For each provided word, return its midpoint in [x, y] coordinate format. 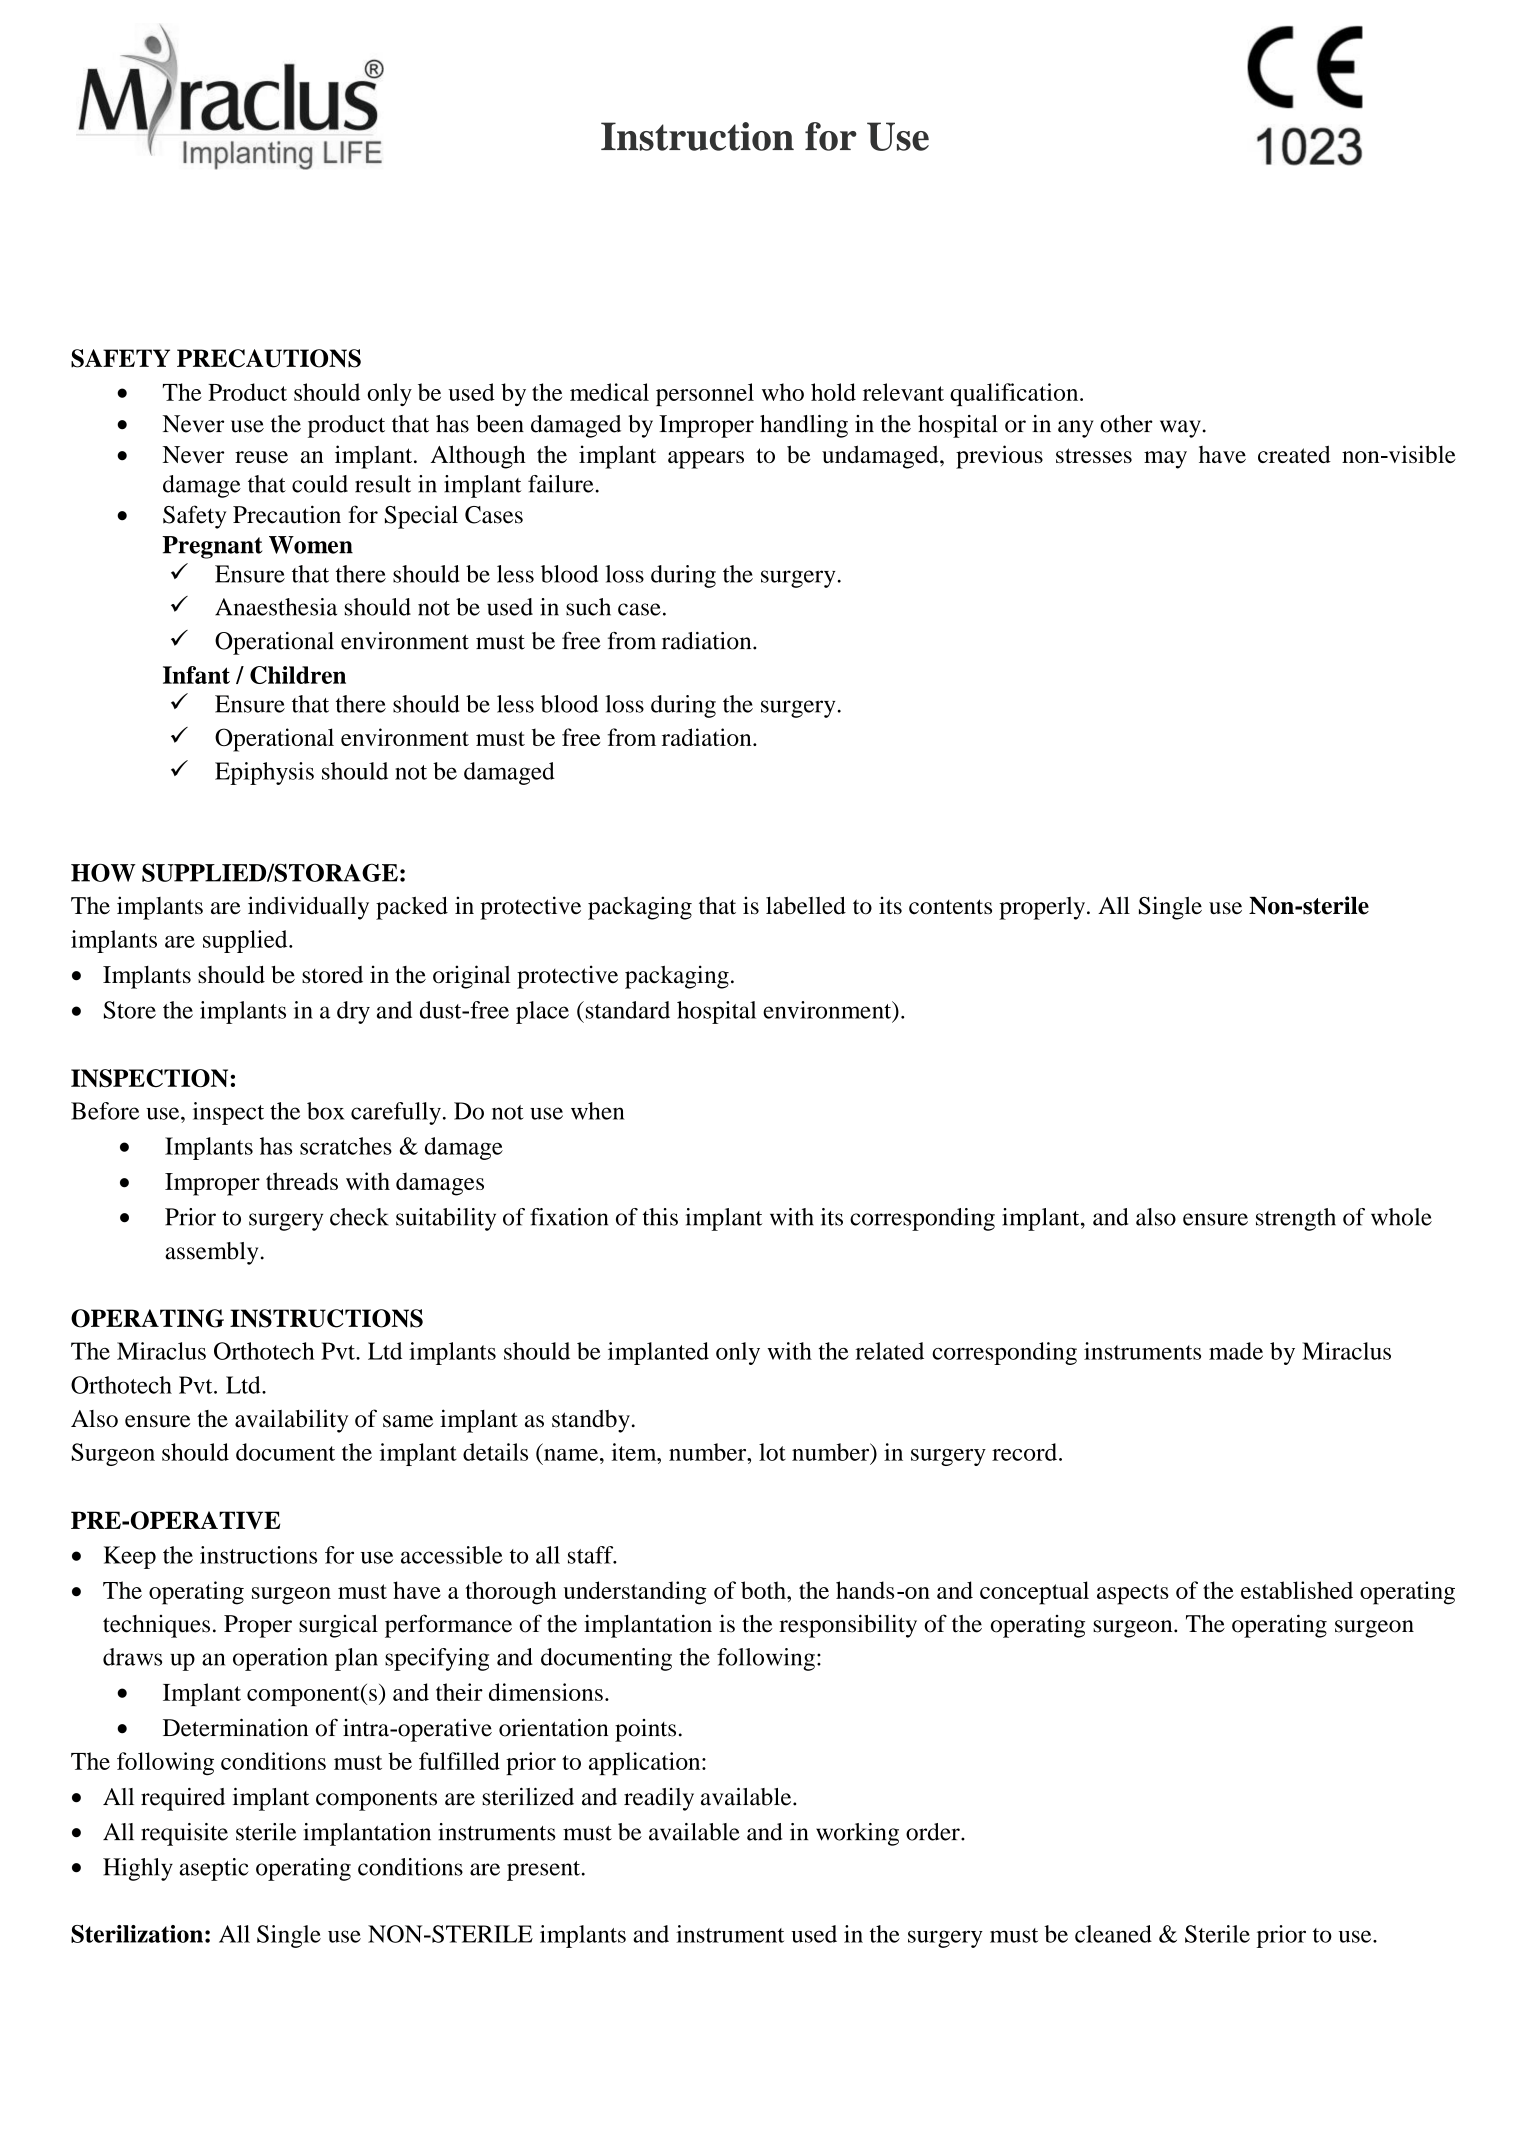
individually [308, 908]
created [1294, 454]
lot [772, 1452]
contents [950, 907]
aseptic [214, 1869]
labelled [806, 905]
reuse [261, 457]
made [1236, 1351]
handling [804, 426]
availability [291, 1421]
